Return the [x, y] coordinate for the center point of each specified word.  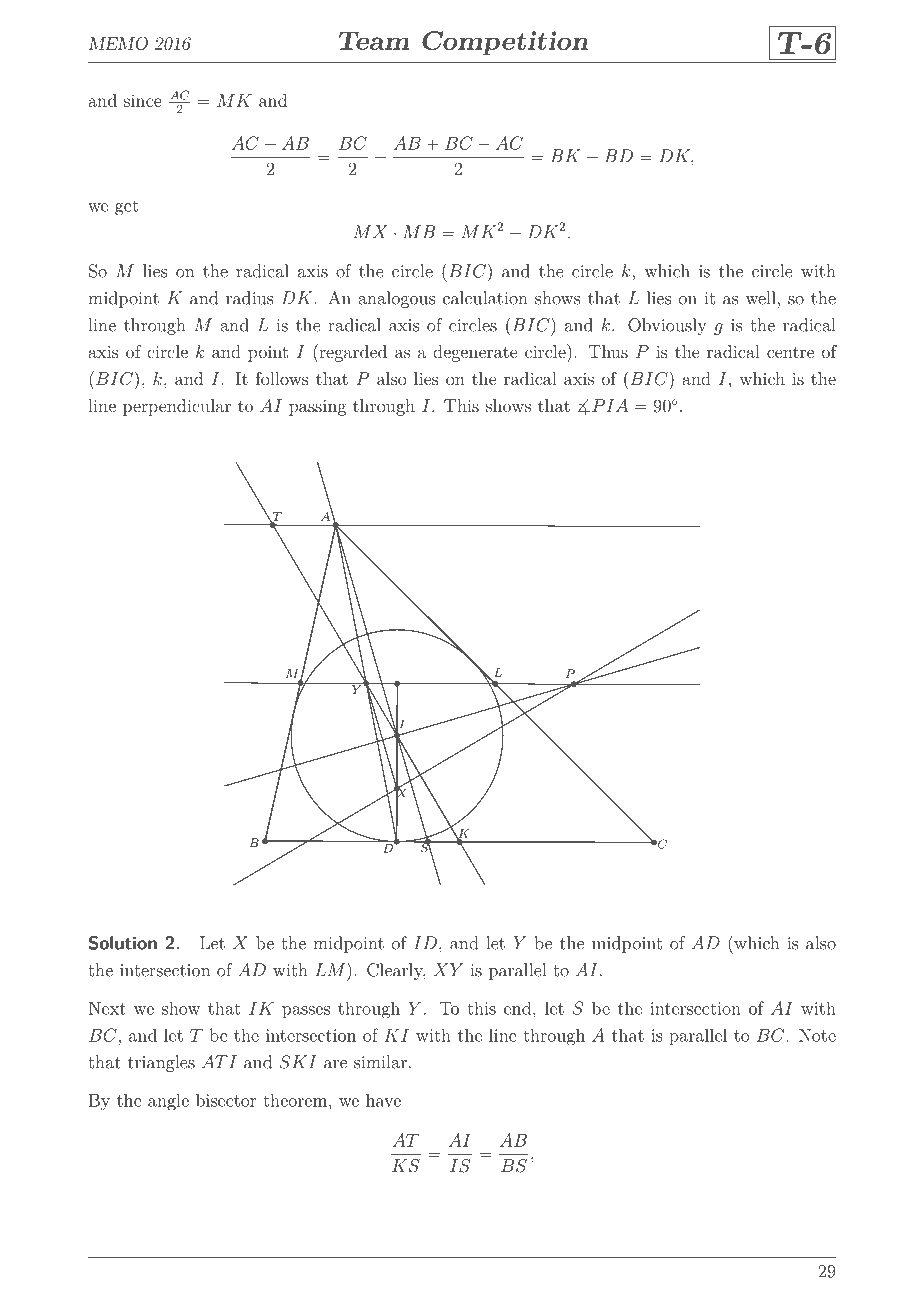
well [761, 298]
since [143, 101]
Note [817, 1035]
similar [380, 1062]
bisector [226, 1100]
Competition [505, 43]
